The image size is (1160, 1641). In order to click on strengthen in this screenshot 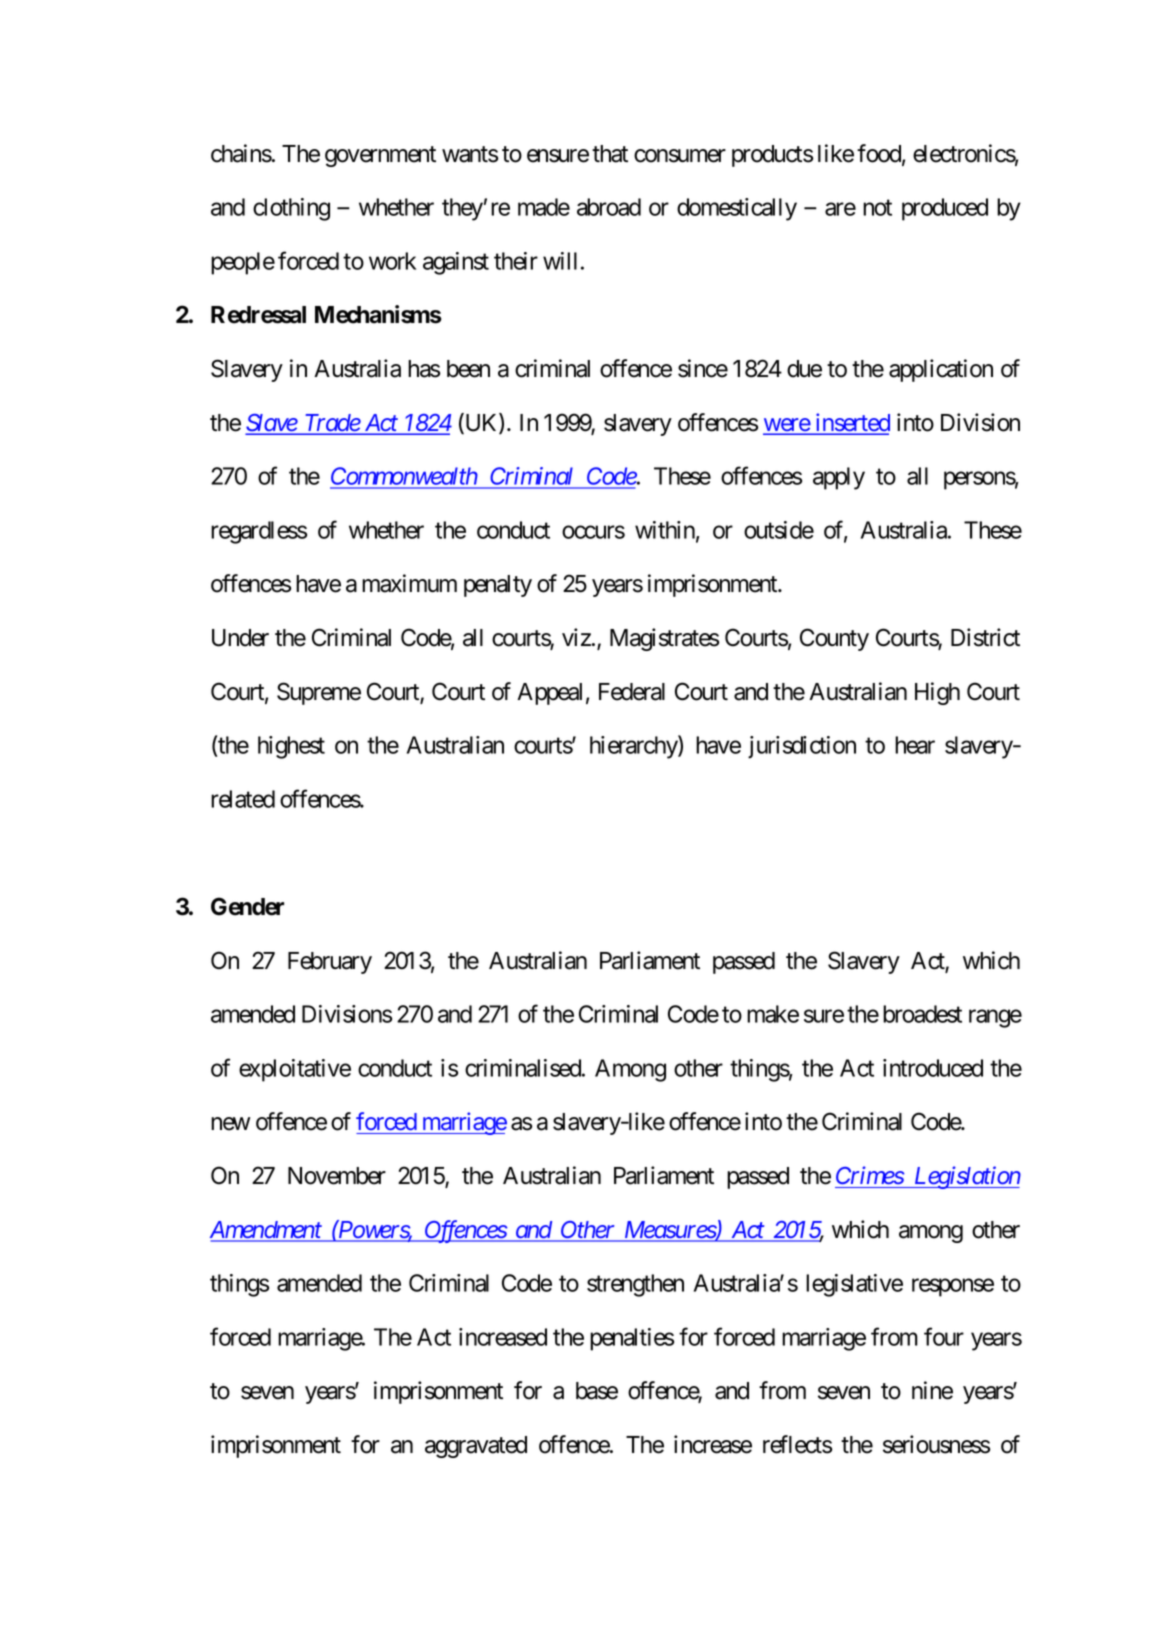, I will do `click(635, 1285)`.
